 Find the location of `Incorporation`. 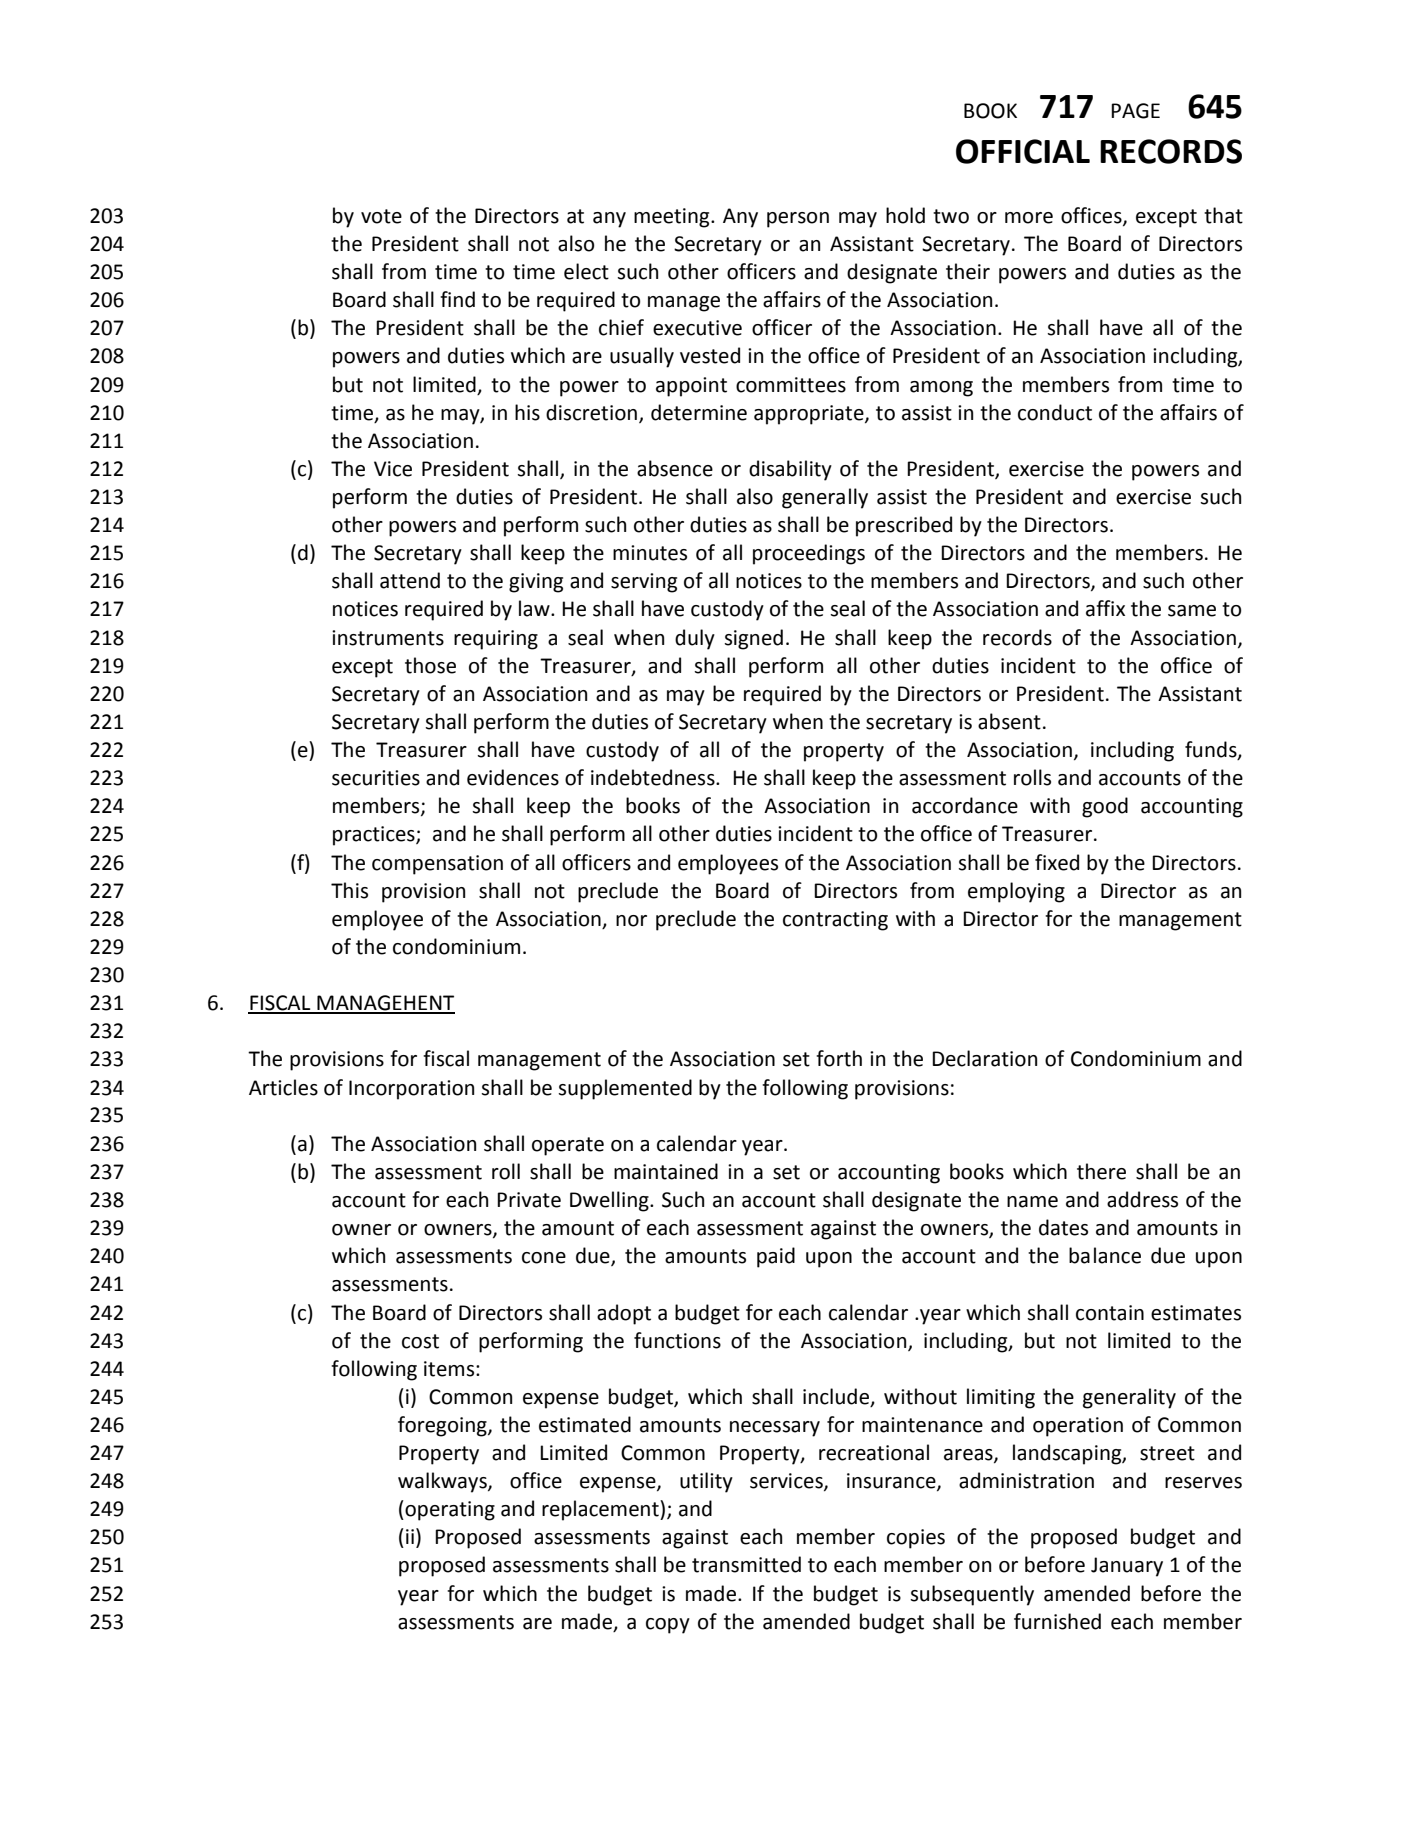

Incorporation is located at coordinates (411, 1090).
